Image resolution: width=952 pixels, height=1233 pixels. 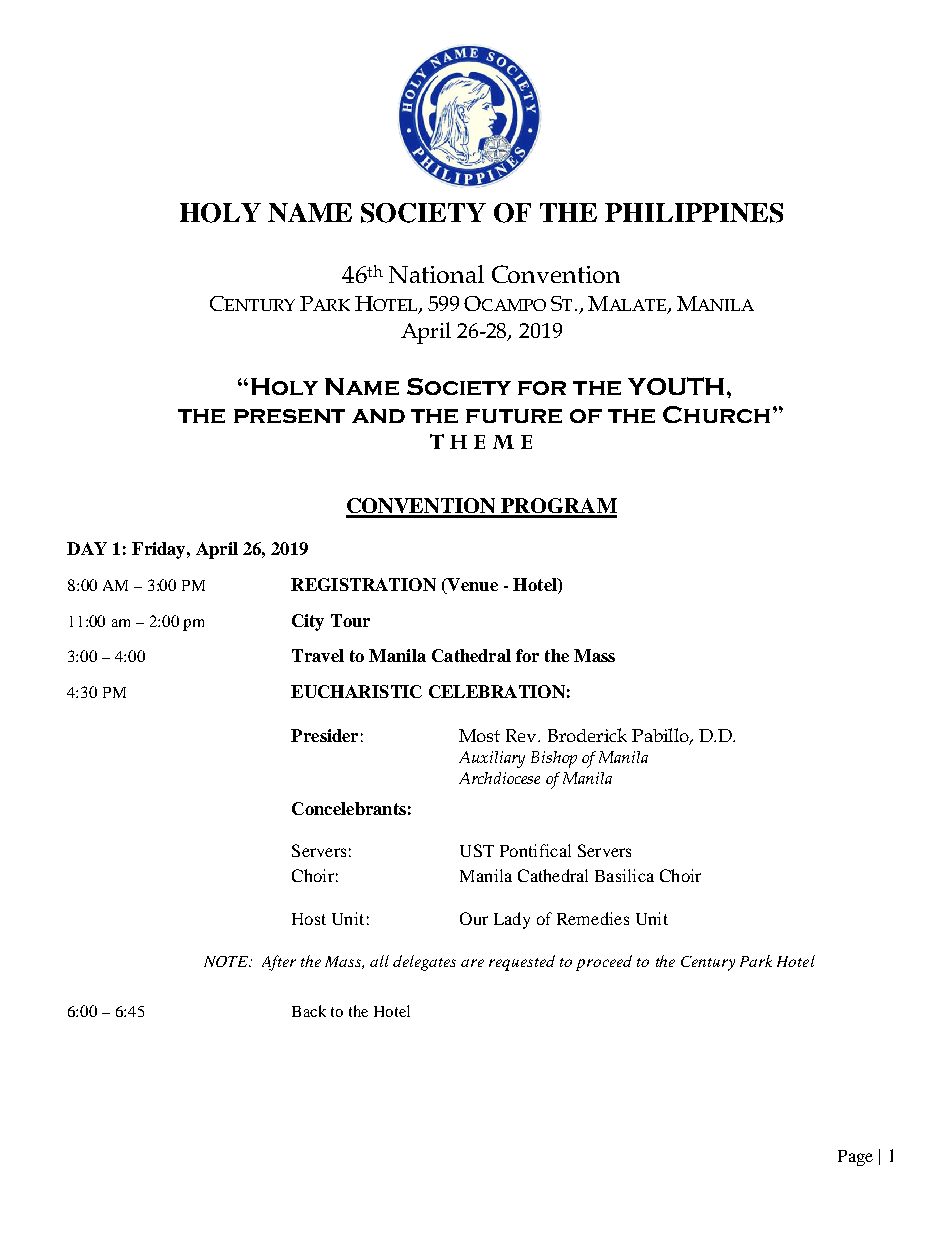 What do you see at coordinates (309, 919) in the screenshot?
I see `Host` at bounding box center [309, 919].
